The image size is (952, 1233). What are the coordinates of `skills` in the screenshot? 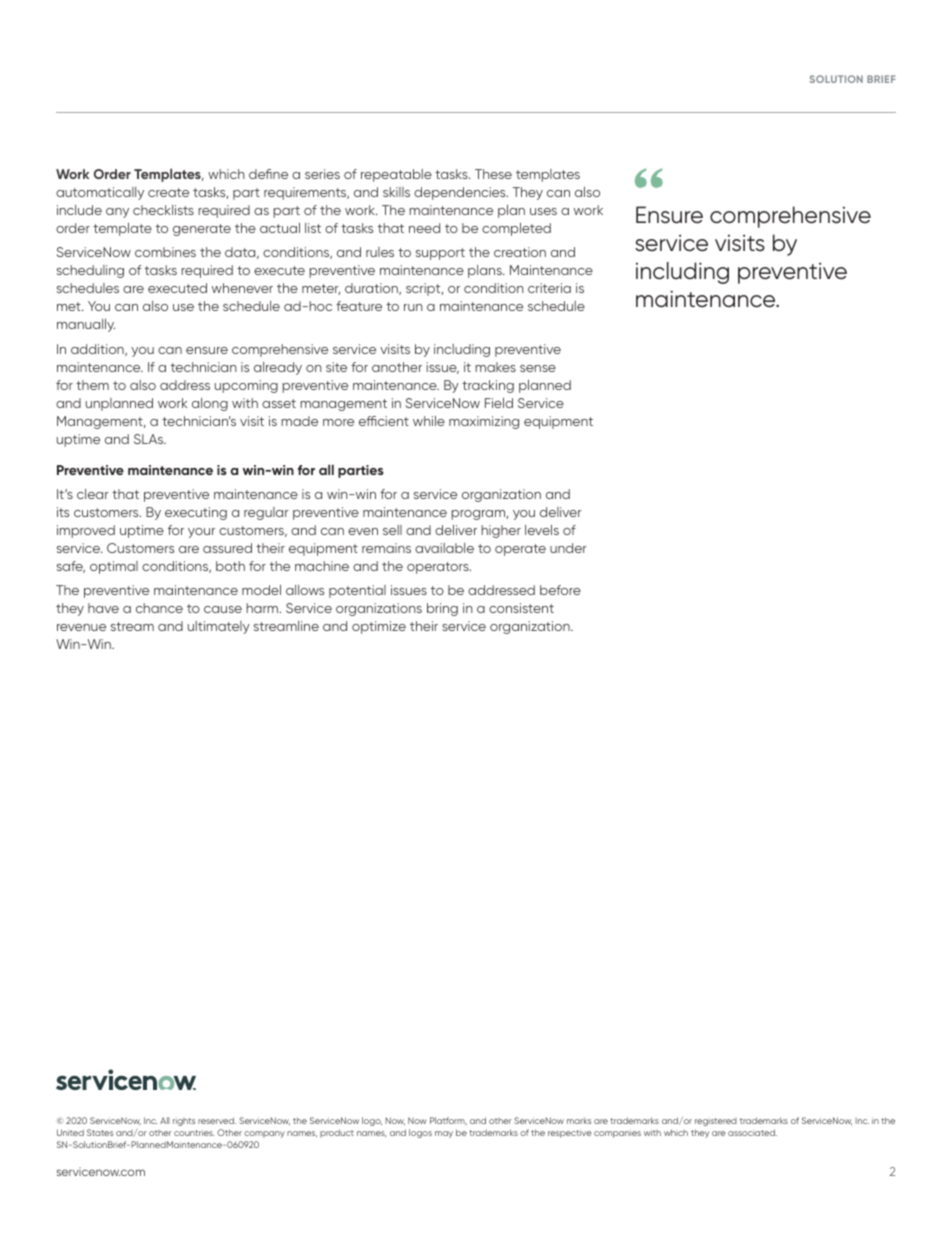 It's located at (396, 192).
